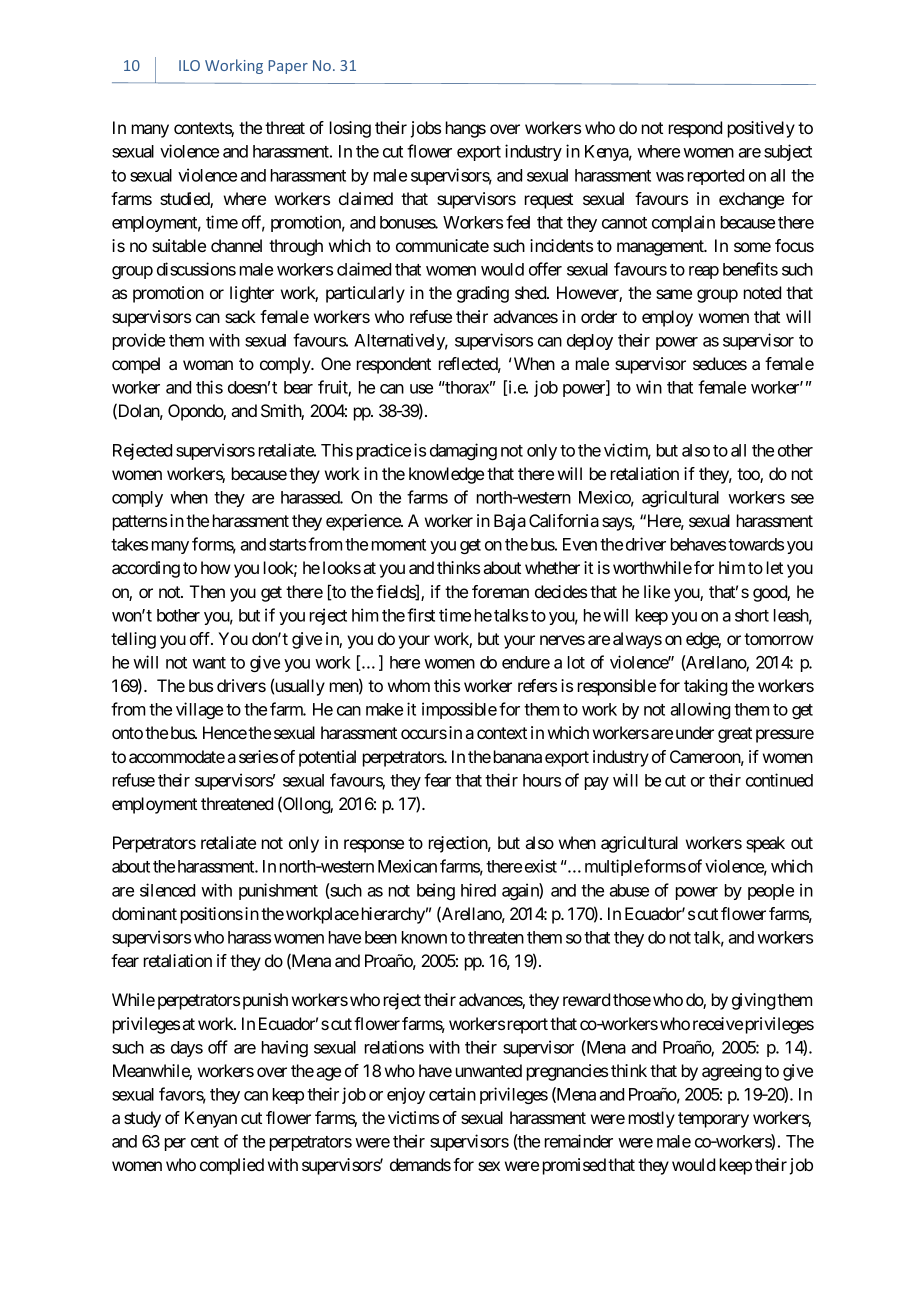 The image size is (924, 1308). Describe the element at coordinates (205, 1142) in the image. I see `cent` at that location.
